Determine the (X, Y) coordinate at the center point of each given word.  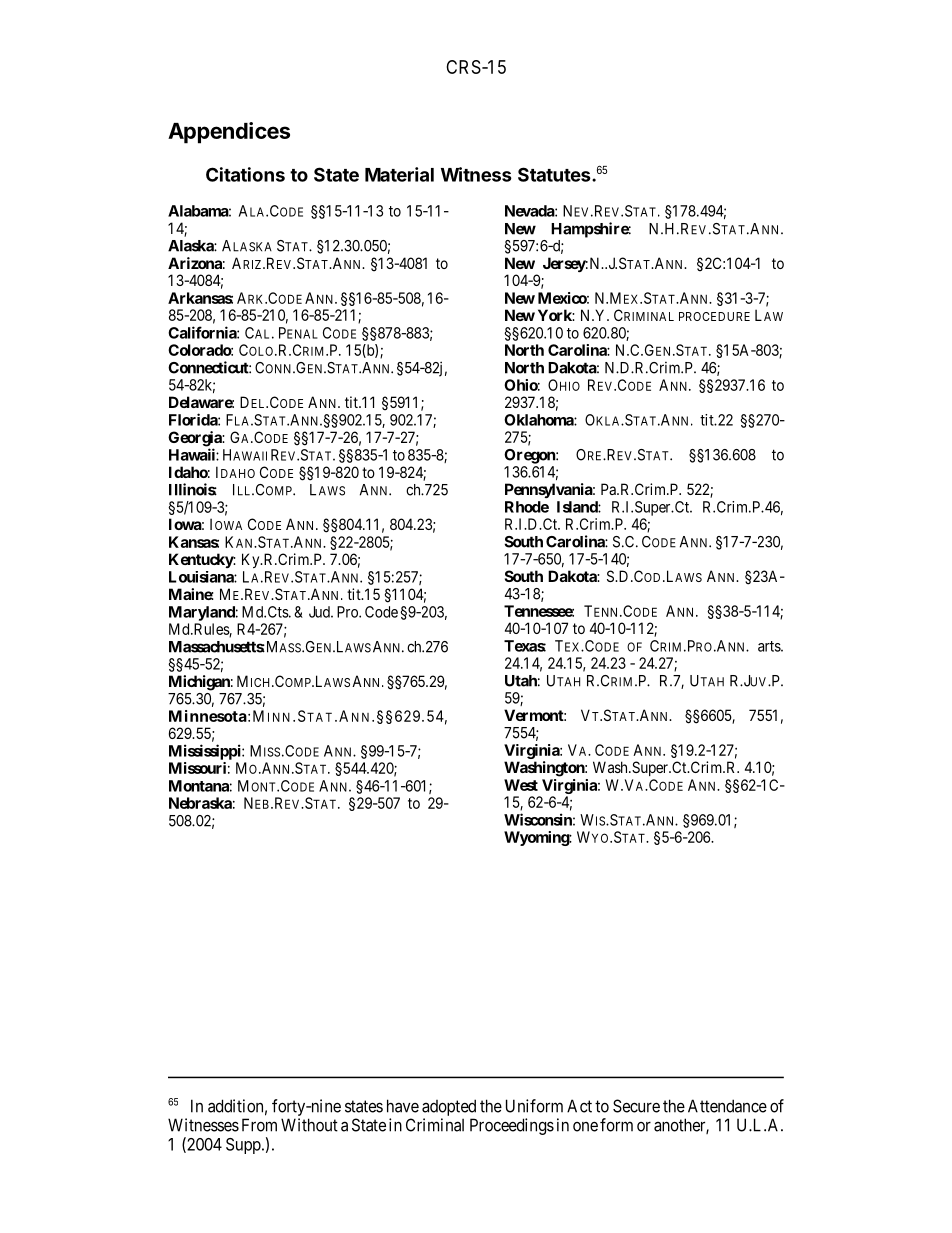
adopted (449, 1107)
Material (399, 174)
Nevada (530, 211)
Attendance (727, 1106)
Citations (245, 174)
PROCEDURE (714, 316)
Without (309, 1125)
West (521, 785)
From (259, 1125)
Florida (194, 419)
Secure (636, 1106)
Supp (244, 1146)
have (403, 1106)
